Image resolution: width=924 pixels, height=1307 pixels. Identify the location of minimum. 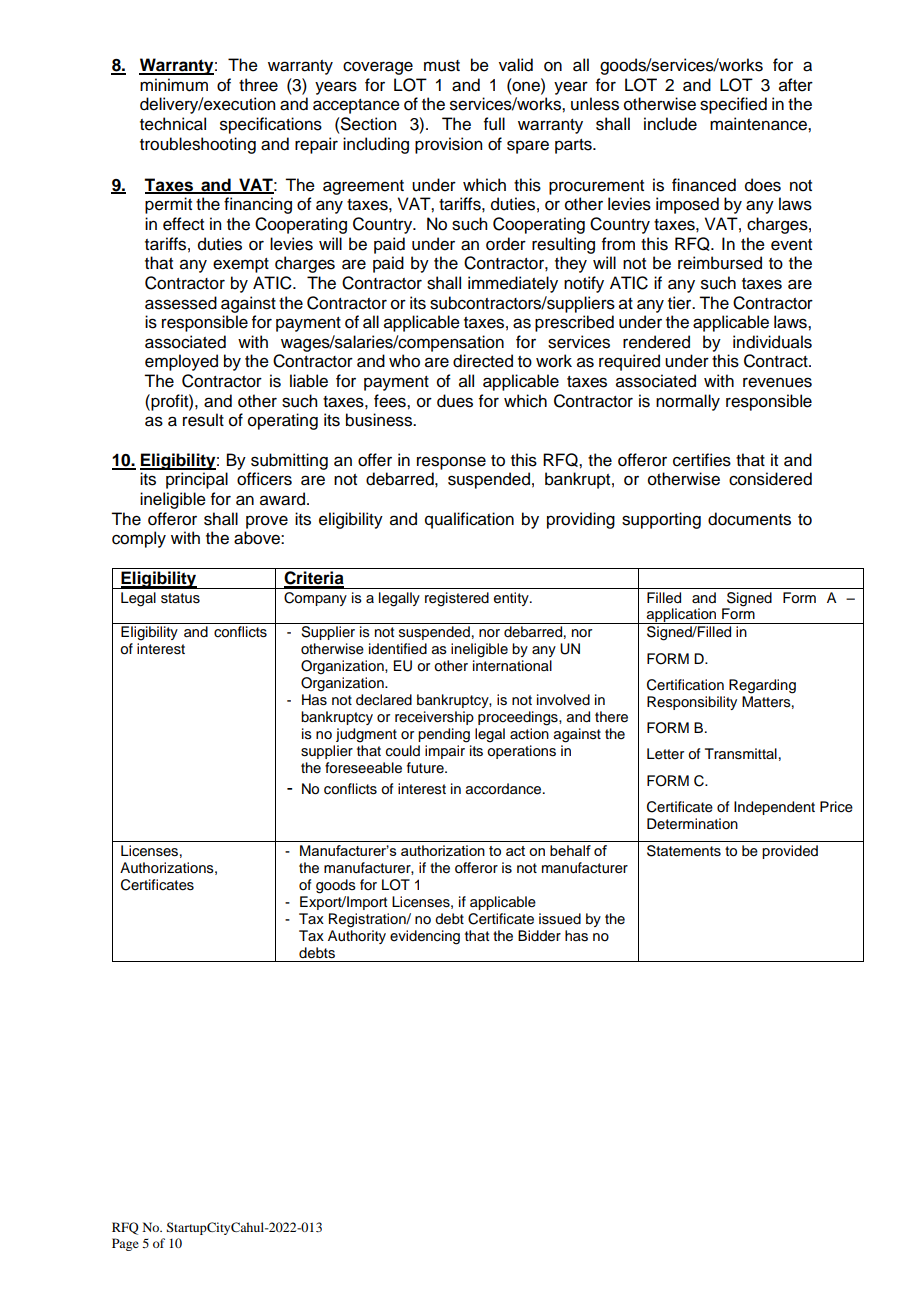
(174, 85).
